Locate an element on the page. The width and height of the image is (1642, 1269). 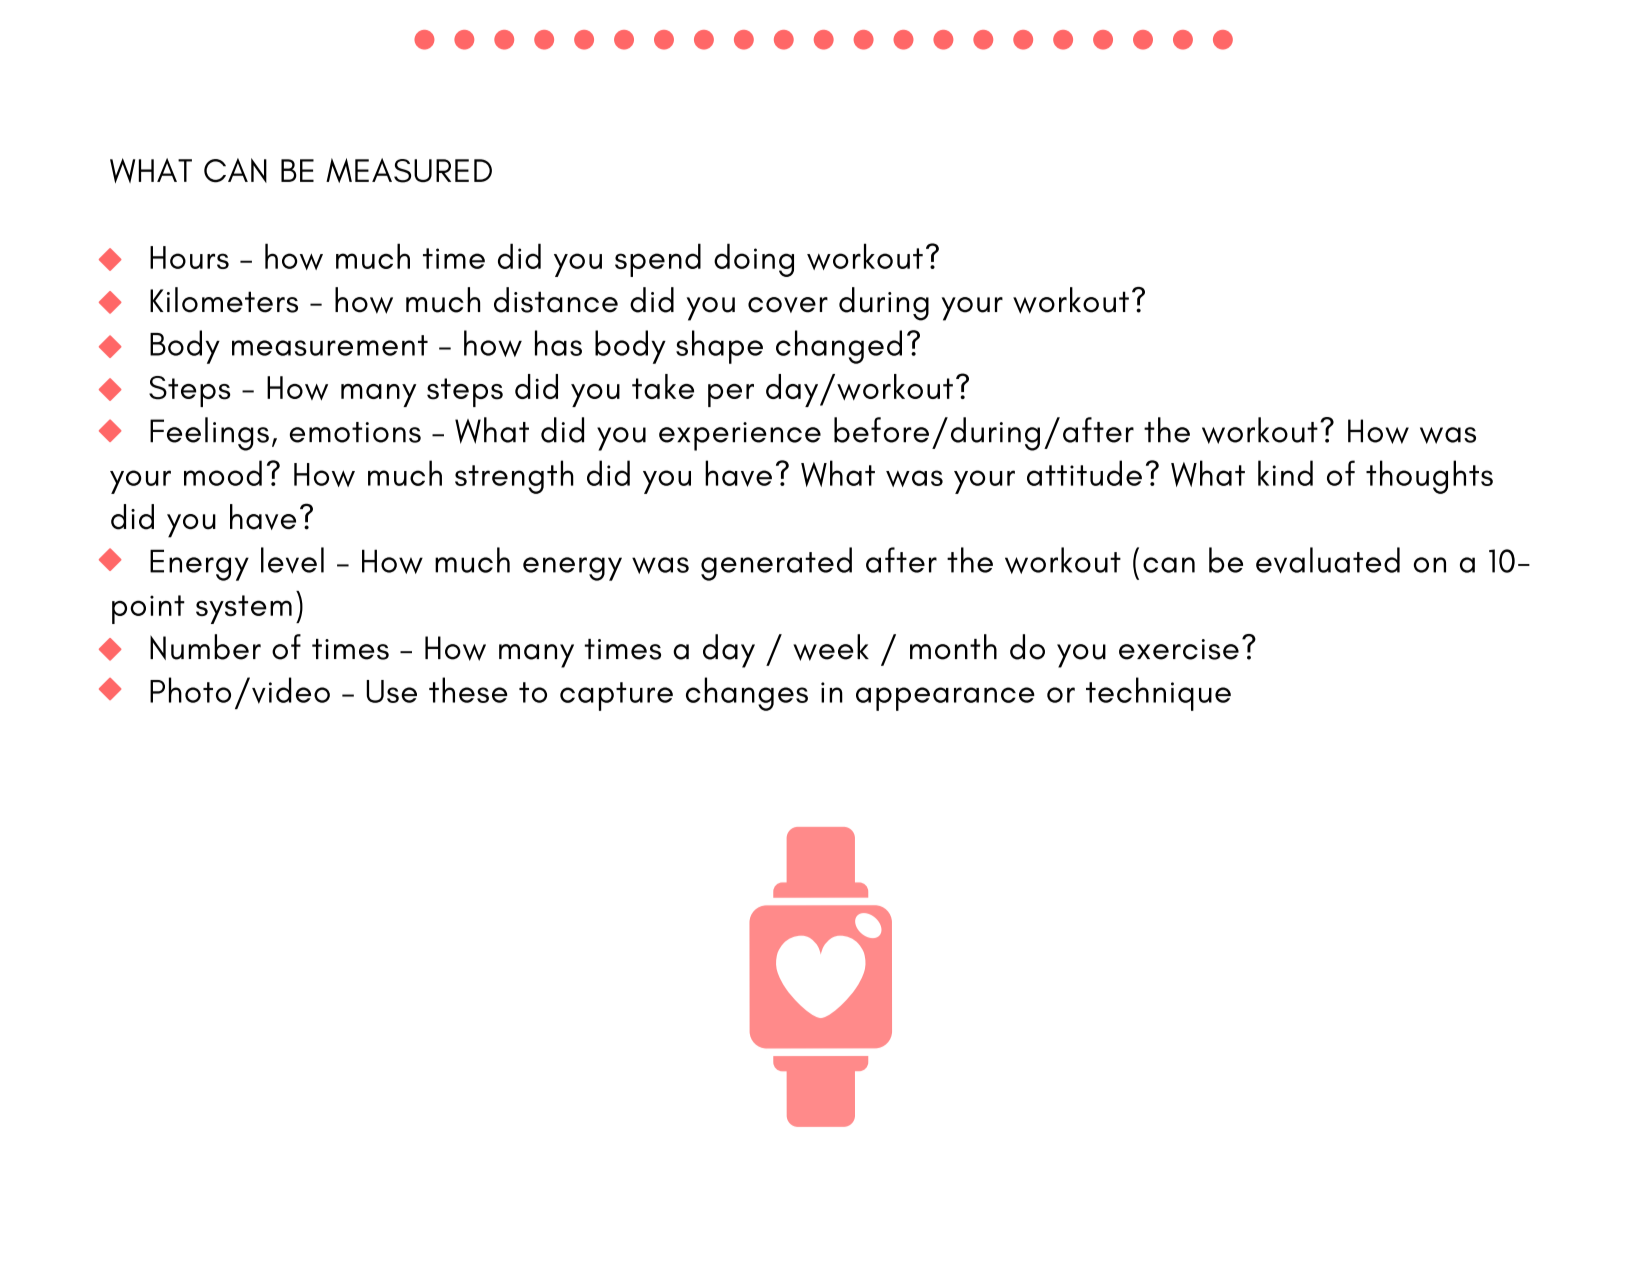
emotions is located at coordinates (355, 432).
